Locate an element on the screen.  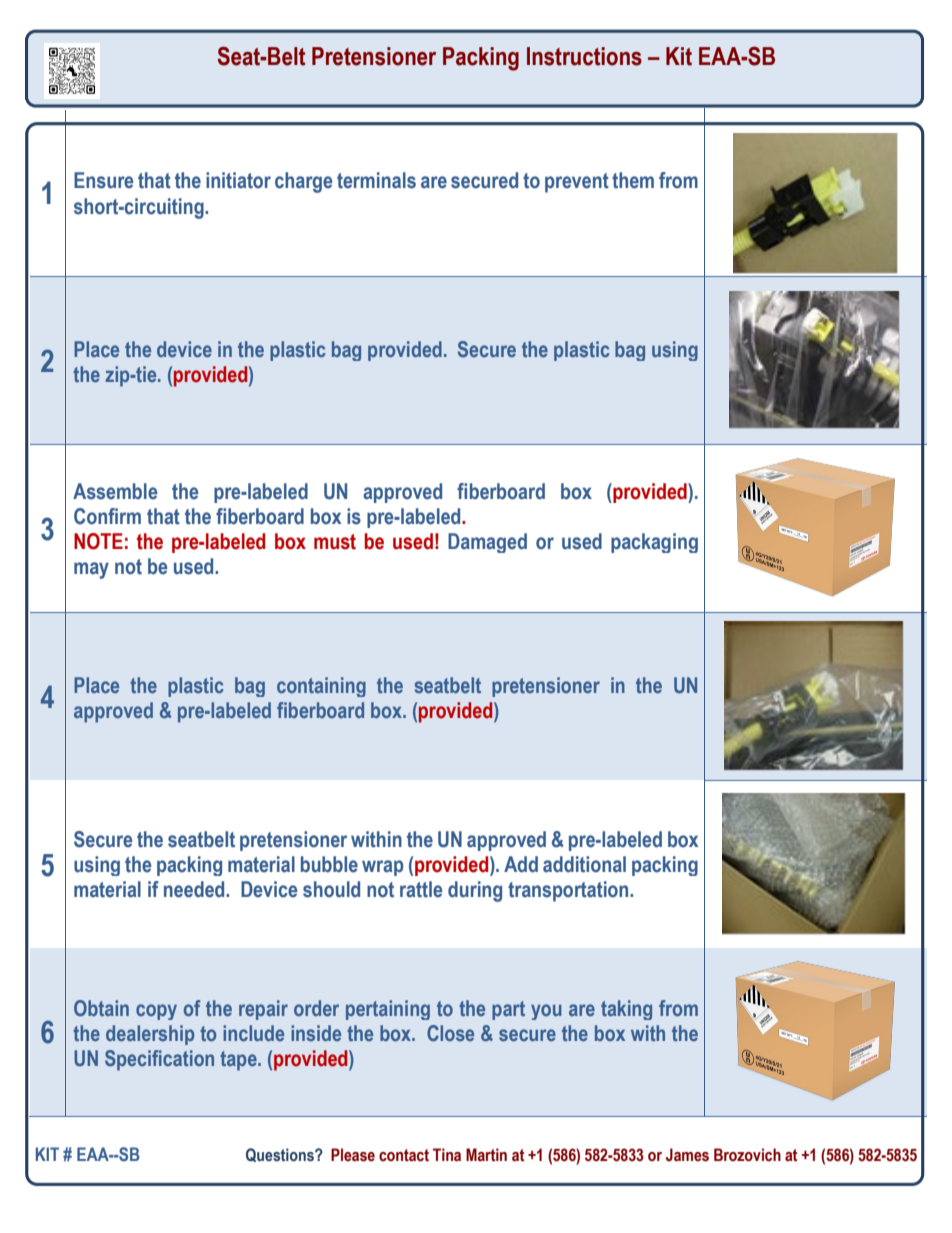
Specification is located at coordinates (159, 1060).
